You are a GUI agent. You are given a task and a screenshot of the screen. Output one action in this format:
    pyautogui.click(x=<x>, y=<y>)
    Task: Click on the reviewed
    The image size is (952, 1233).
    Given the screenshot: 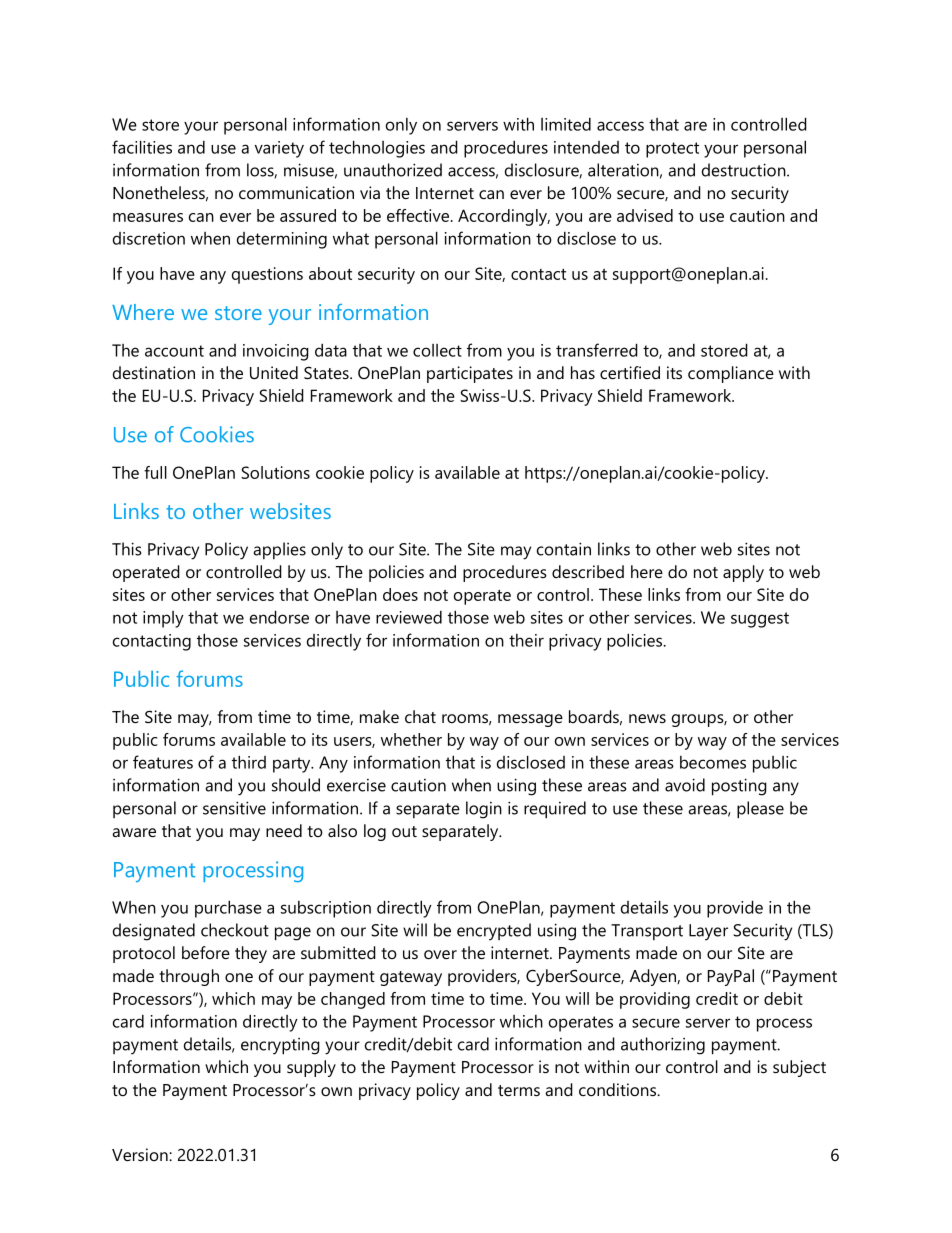 What is the action you would take?
    pyautogui.click(x=409, y=617)
